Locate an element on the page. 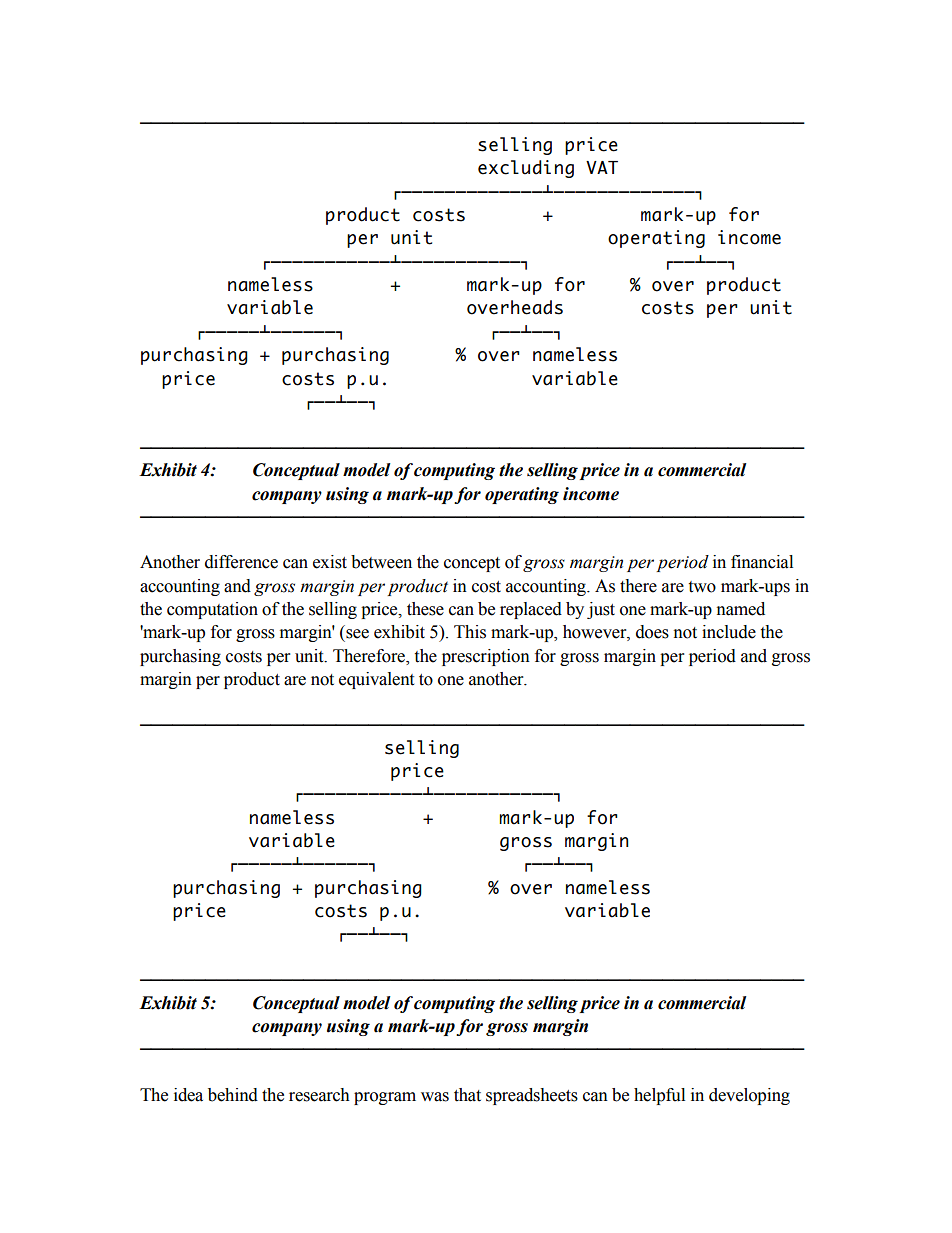 The image size is (952, 1233). two is located at coordinates (702, 587).
